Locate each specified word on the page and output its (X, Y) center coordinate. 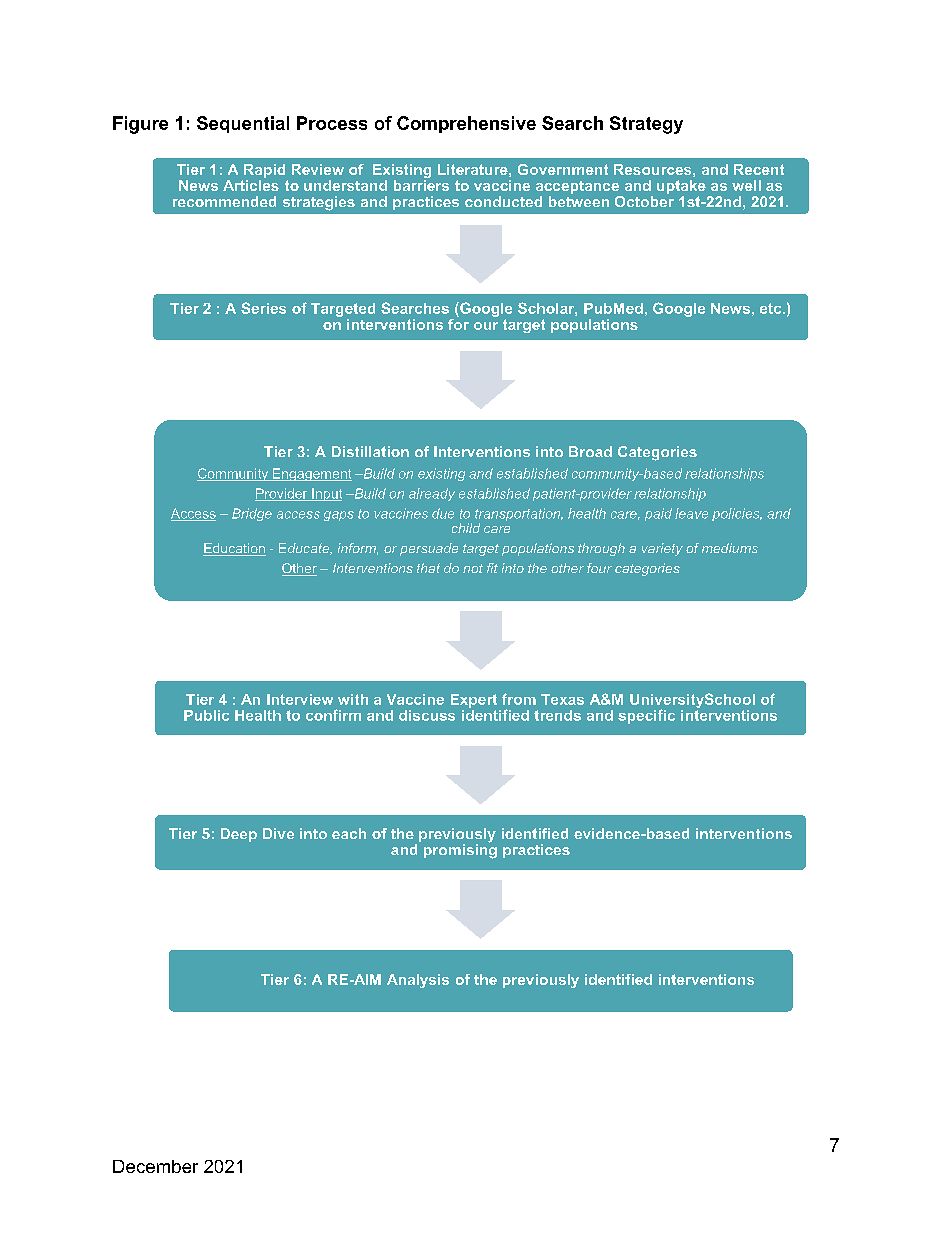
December (155, 1166)
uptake (681, 188)
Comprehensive (466, 124)
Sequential (243, 124)
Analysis (418, 981)
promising (460, 850)
